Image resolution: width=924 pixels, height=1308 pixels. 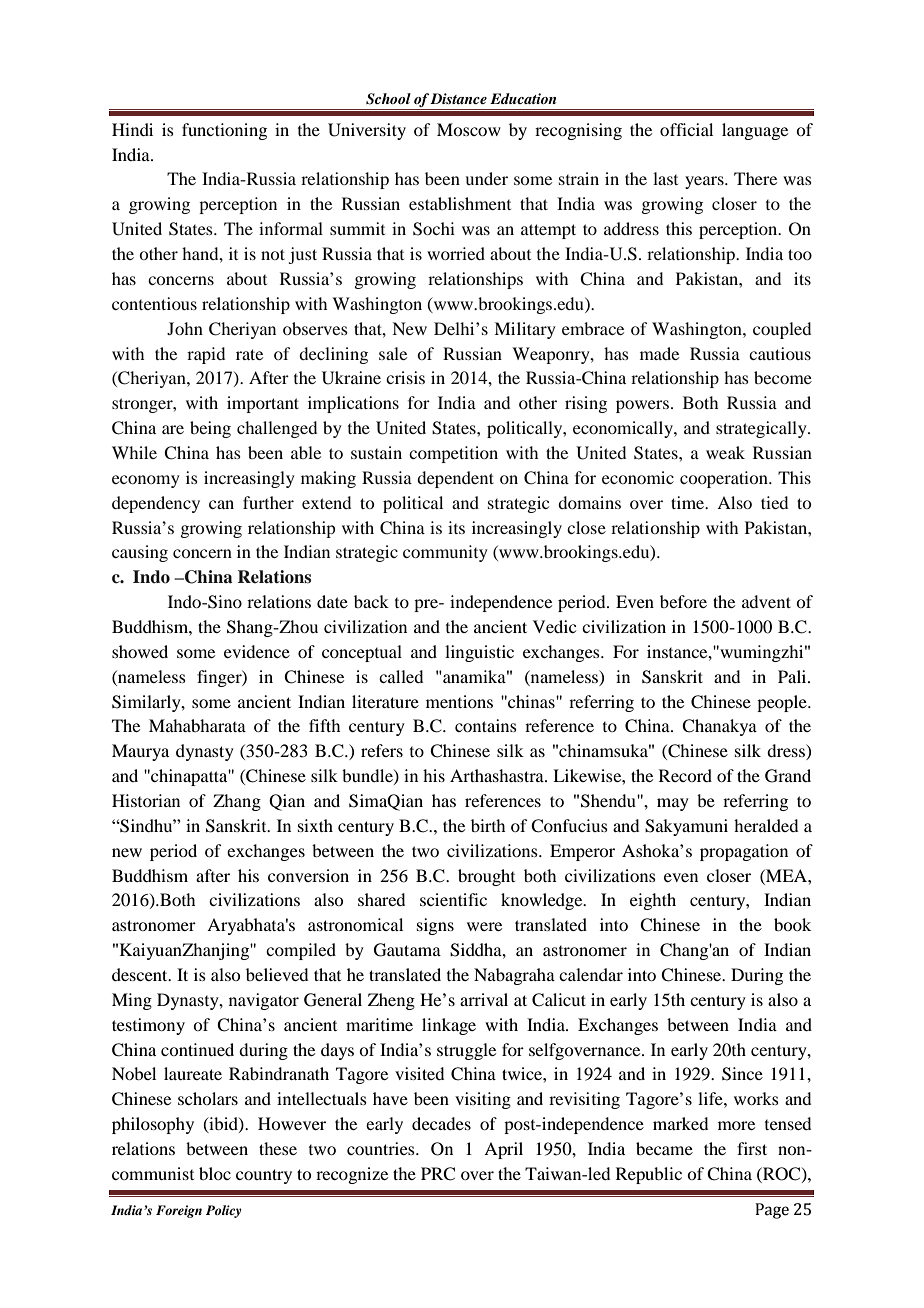 What do you see at coordinates (405, 377) in the screenshot?
I see `crisis` at bounding box center [405, 377].
